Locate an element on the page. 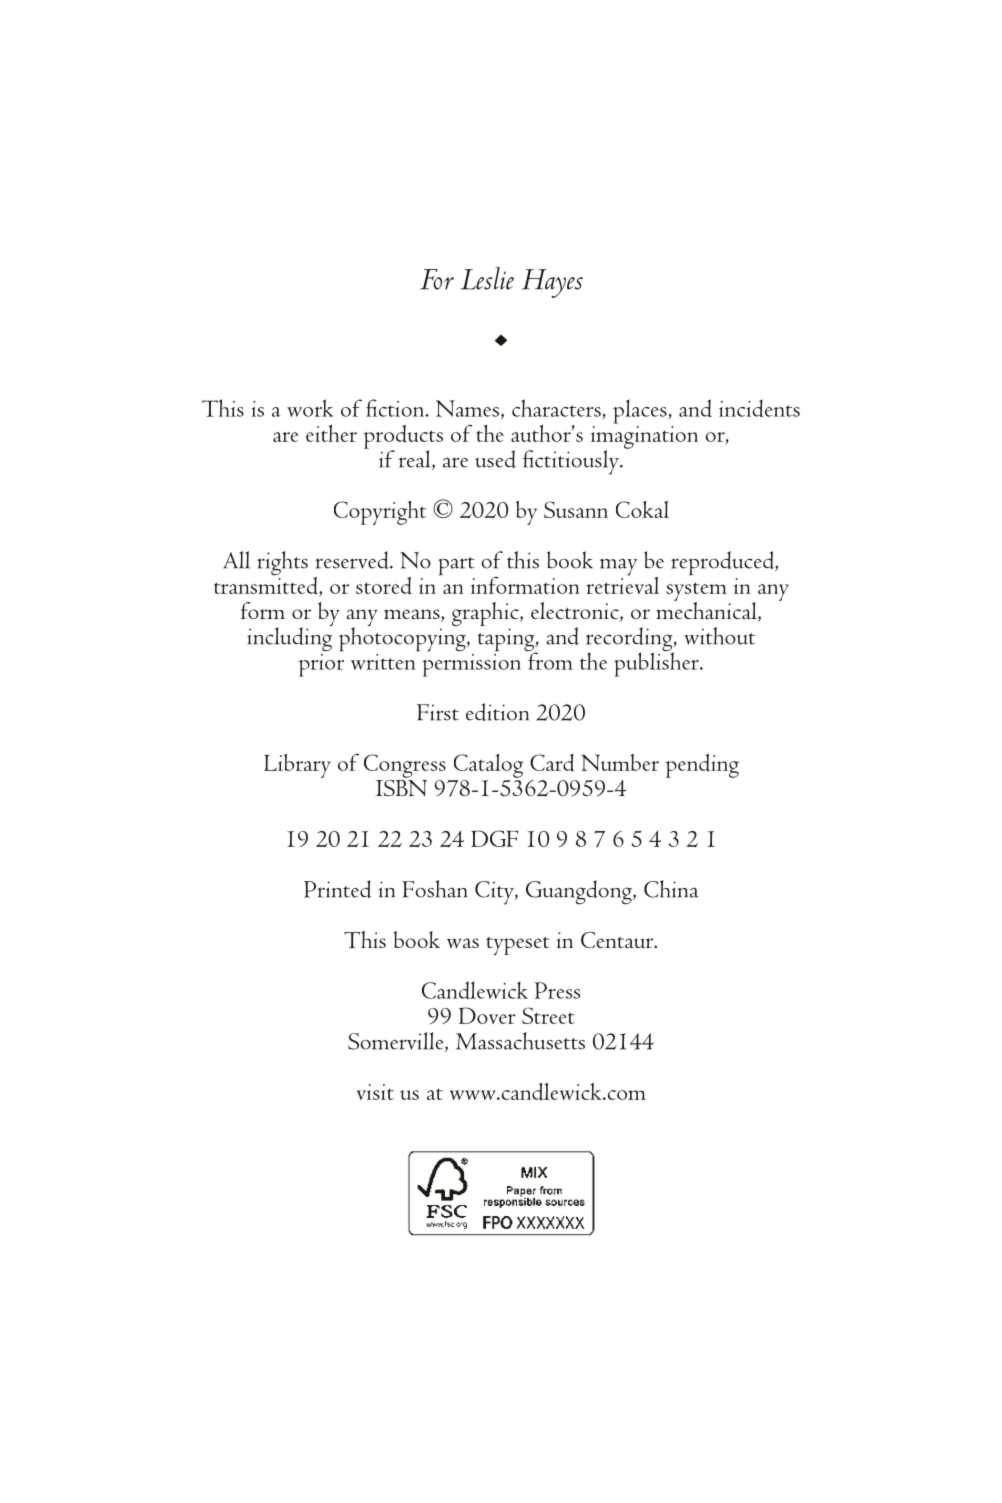 This image has width=1002, height=1503. Hayes is located at coordinates (552, 283).
